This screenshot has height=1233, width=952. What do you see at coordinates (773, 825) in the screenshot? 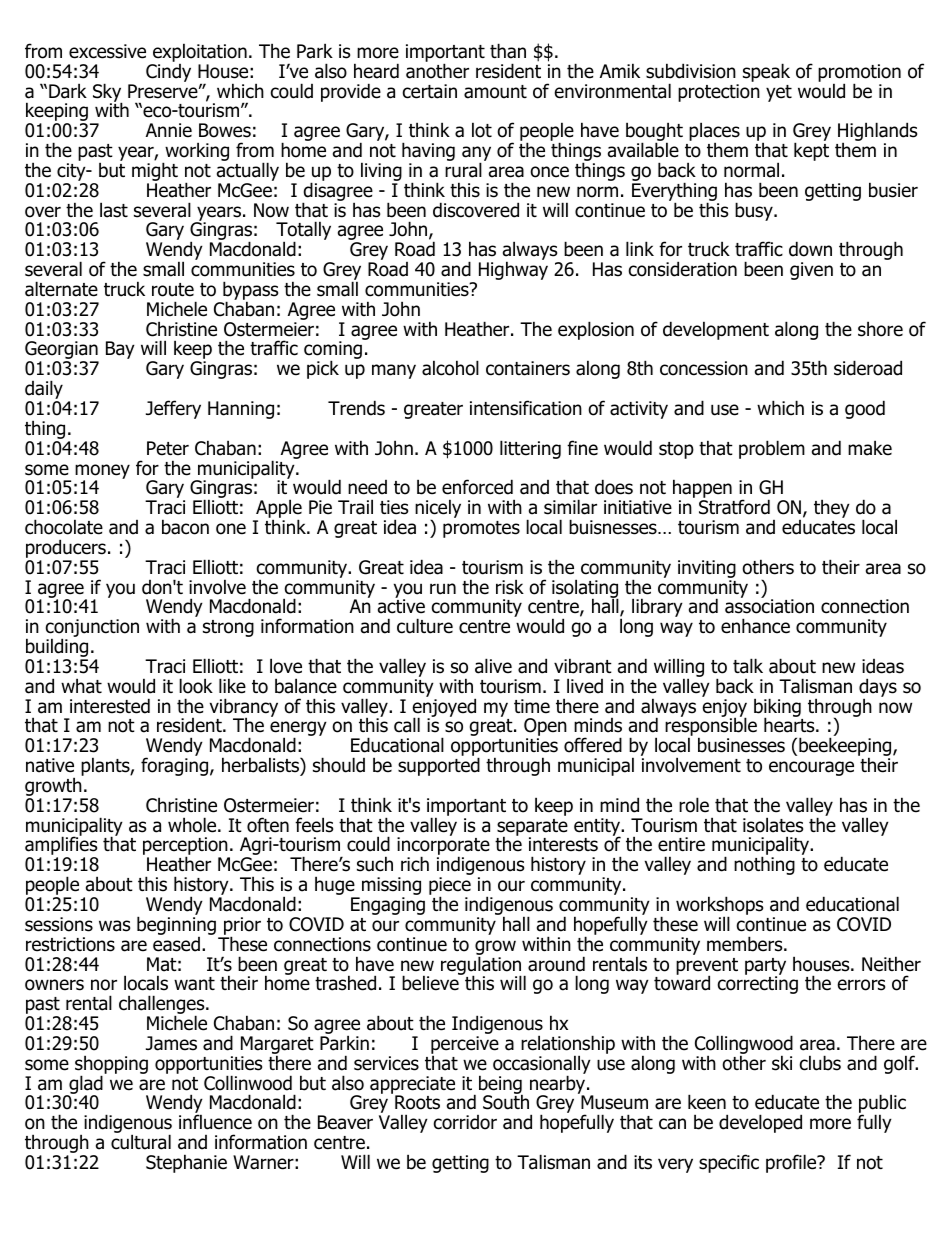
I see `isolates` at bounding box center [773, 825].
